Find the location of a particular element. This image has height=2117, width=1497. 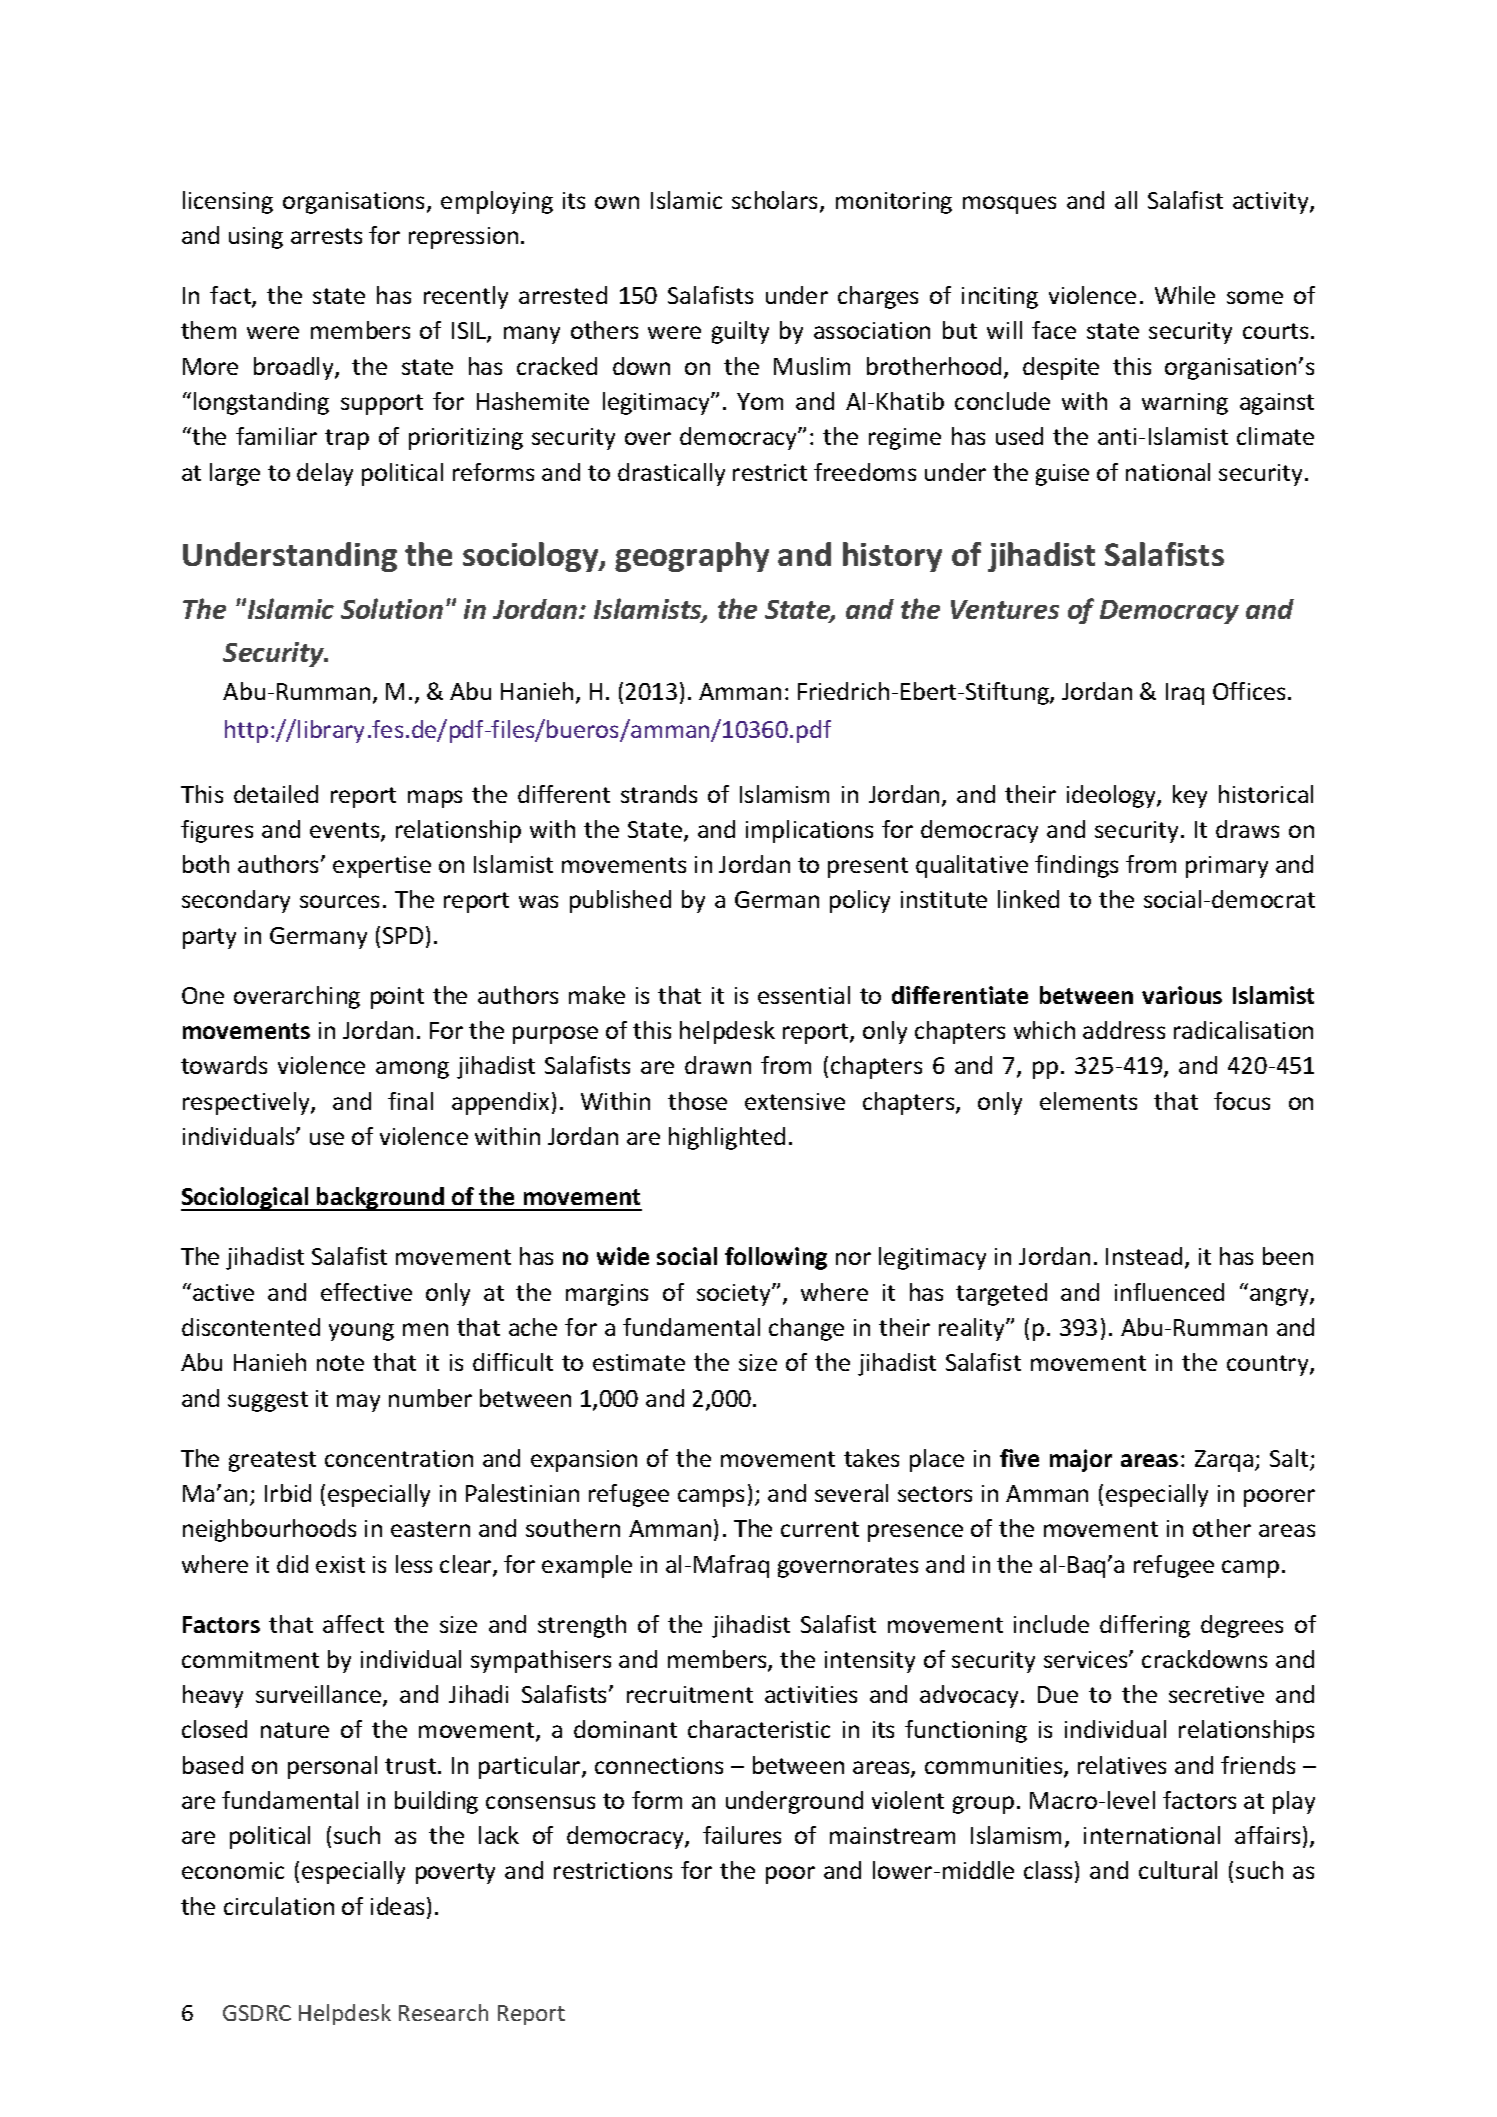

failures is located at coordinates (742, 1835).
